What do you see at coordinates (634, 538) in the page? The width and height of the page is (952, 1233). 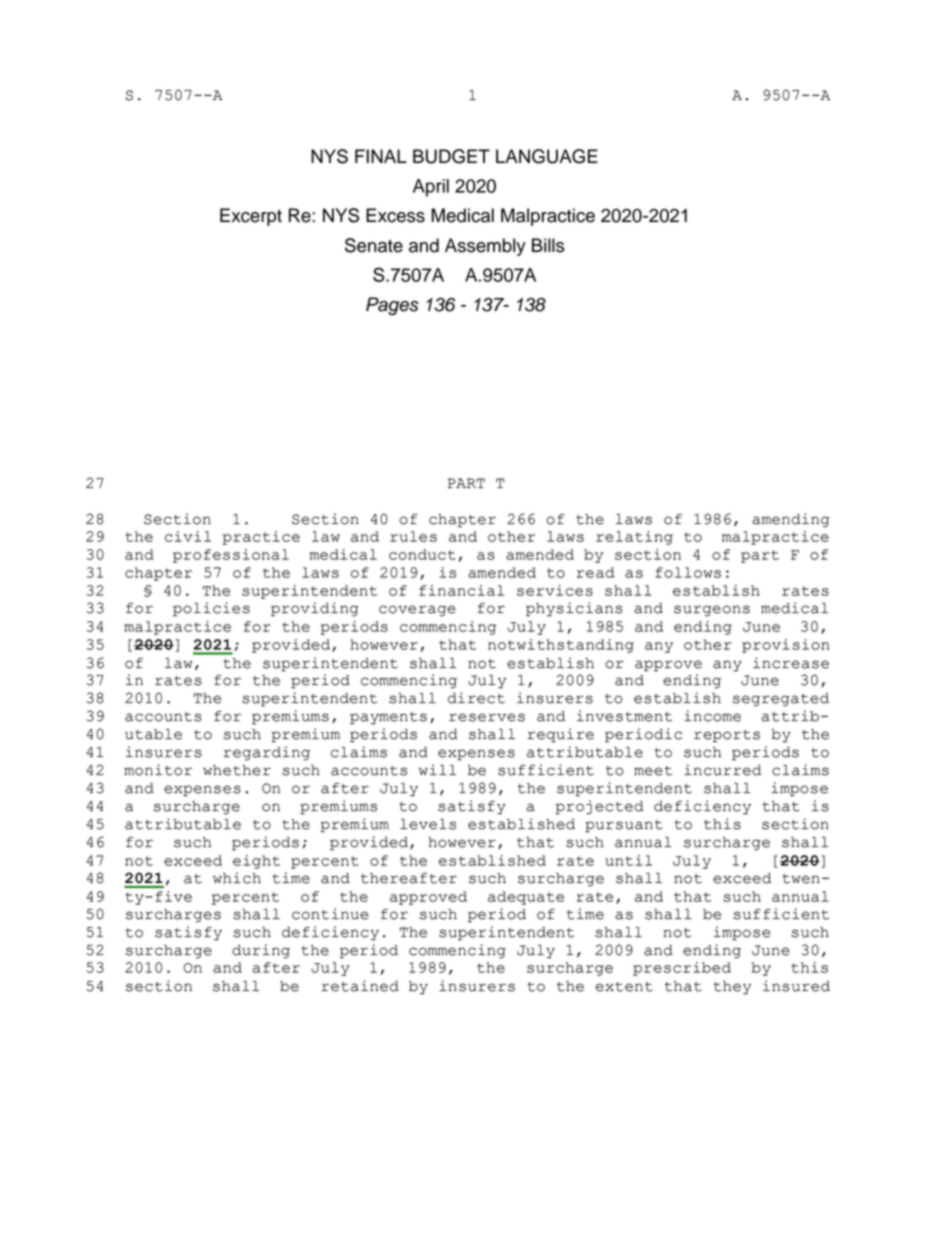 I see `relating` at bounding box center [634, 538].
